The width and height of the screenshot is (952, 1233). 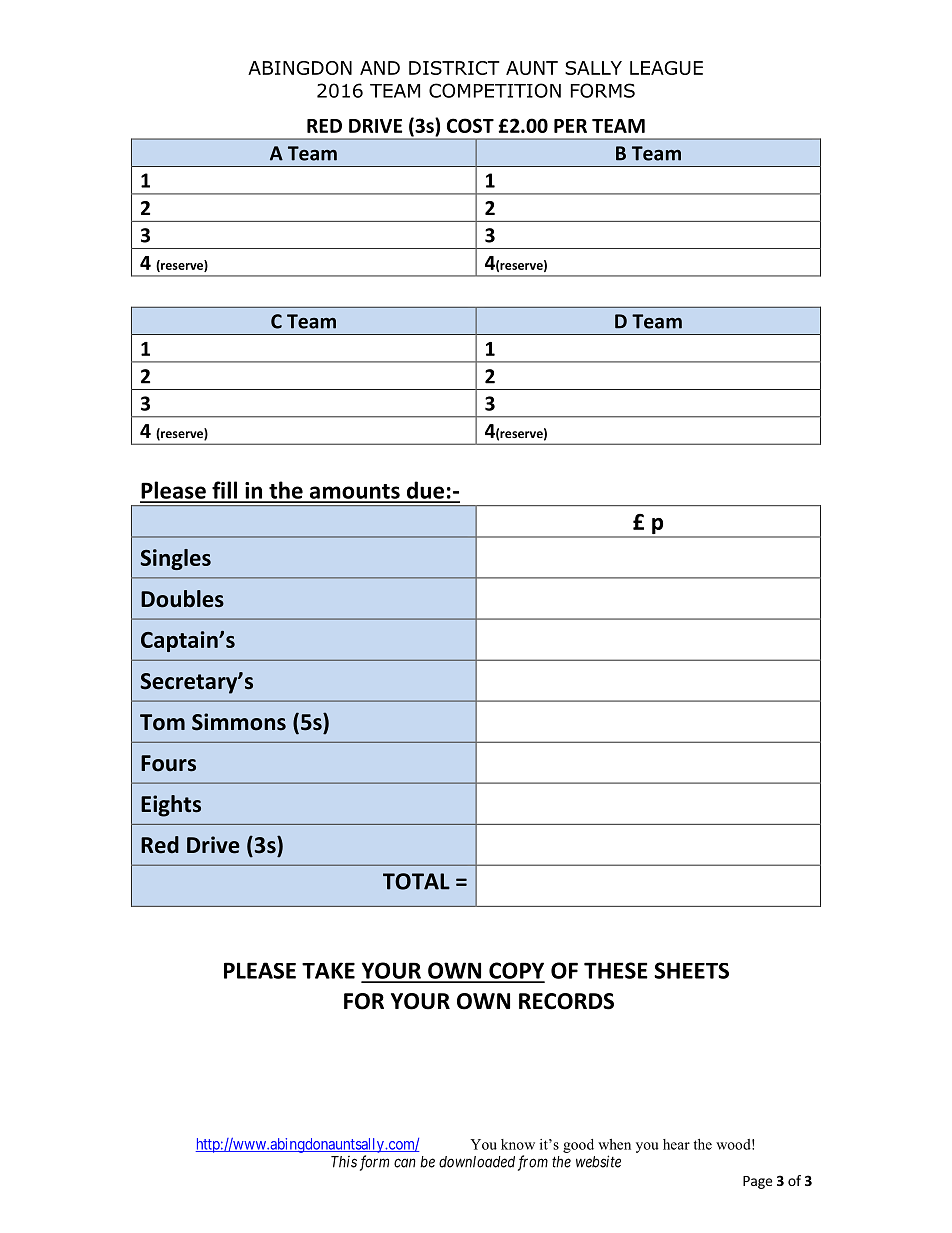 I want to click on Eights, so click(x=171, y=806).
